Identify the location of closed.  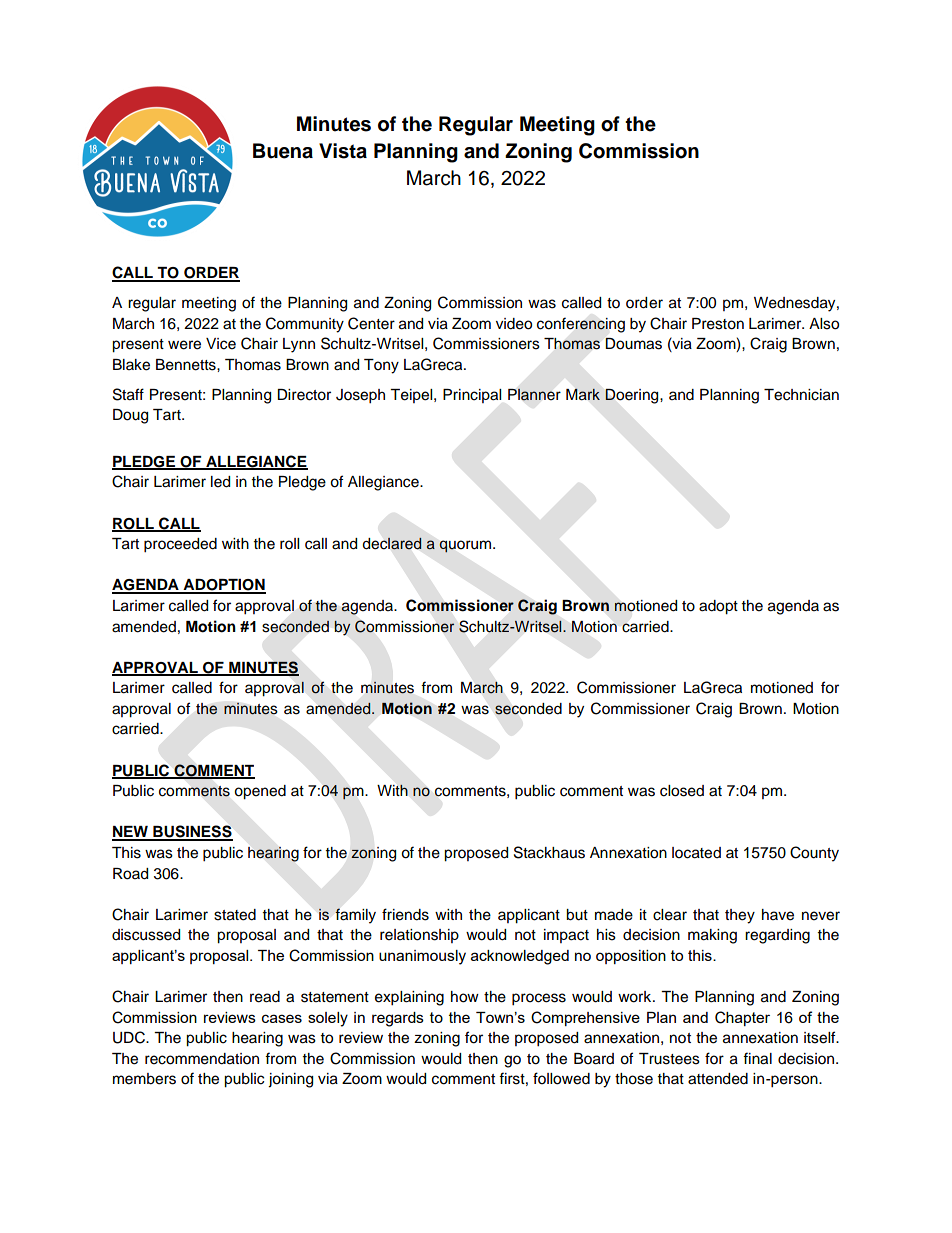
(682, 791).
